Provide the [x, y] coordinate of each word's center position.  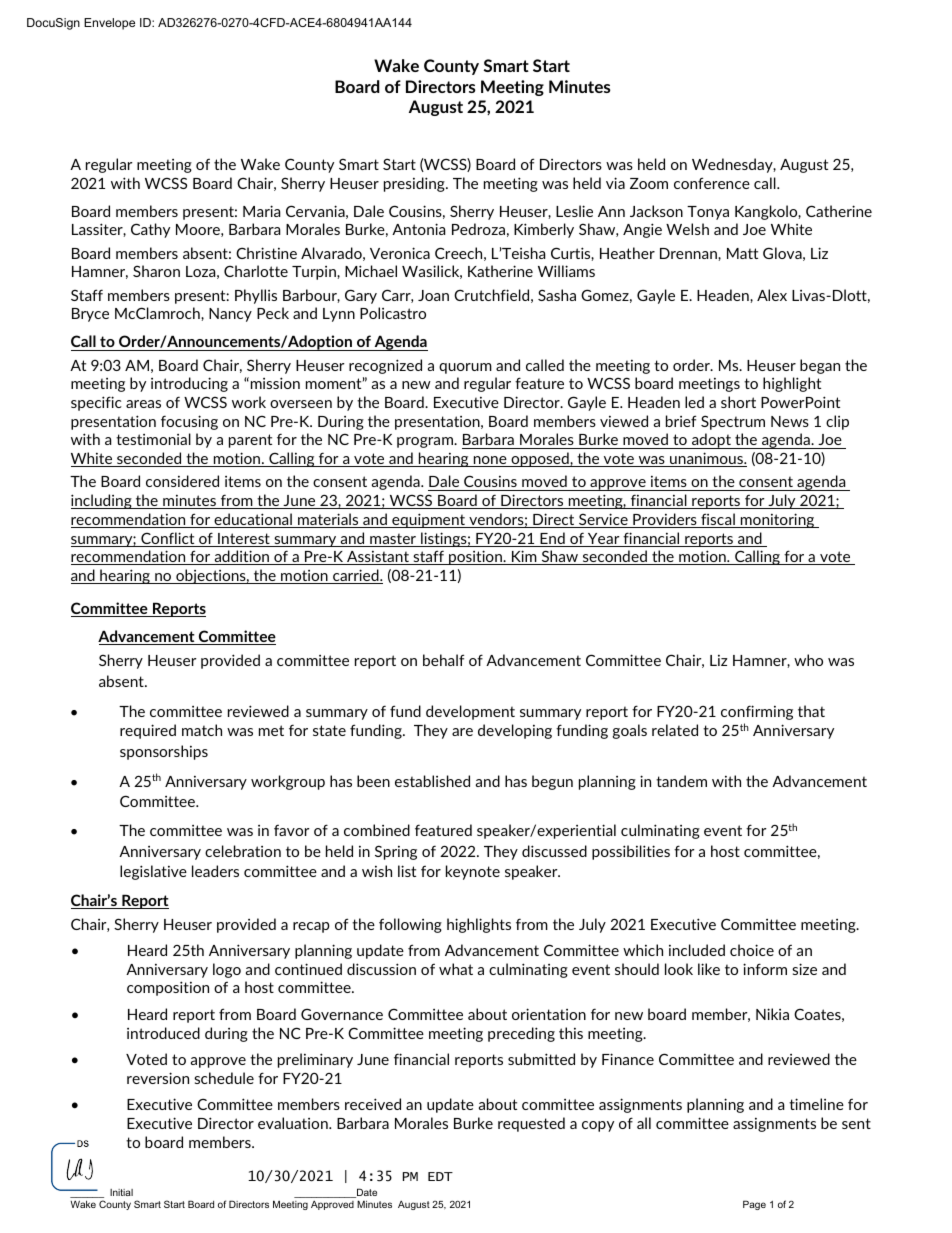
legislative [153, 872]
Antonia [418, 229]
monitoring [778, 520]
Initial [121, 1192]
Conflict [168, 539]
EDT [440, 1176]
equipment [429, 520]
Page [754, 1205]
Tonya [708, 213]
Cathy [150, 230]
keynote [473, 872]
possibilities [631, 852]
